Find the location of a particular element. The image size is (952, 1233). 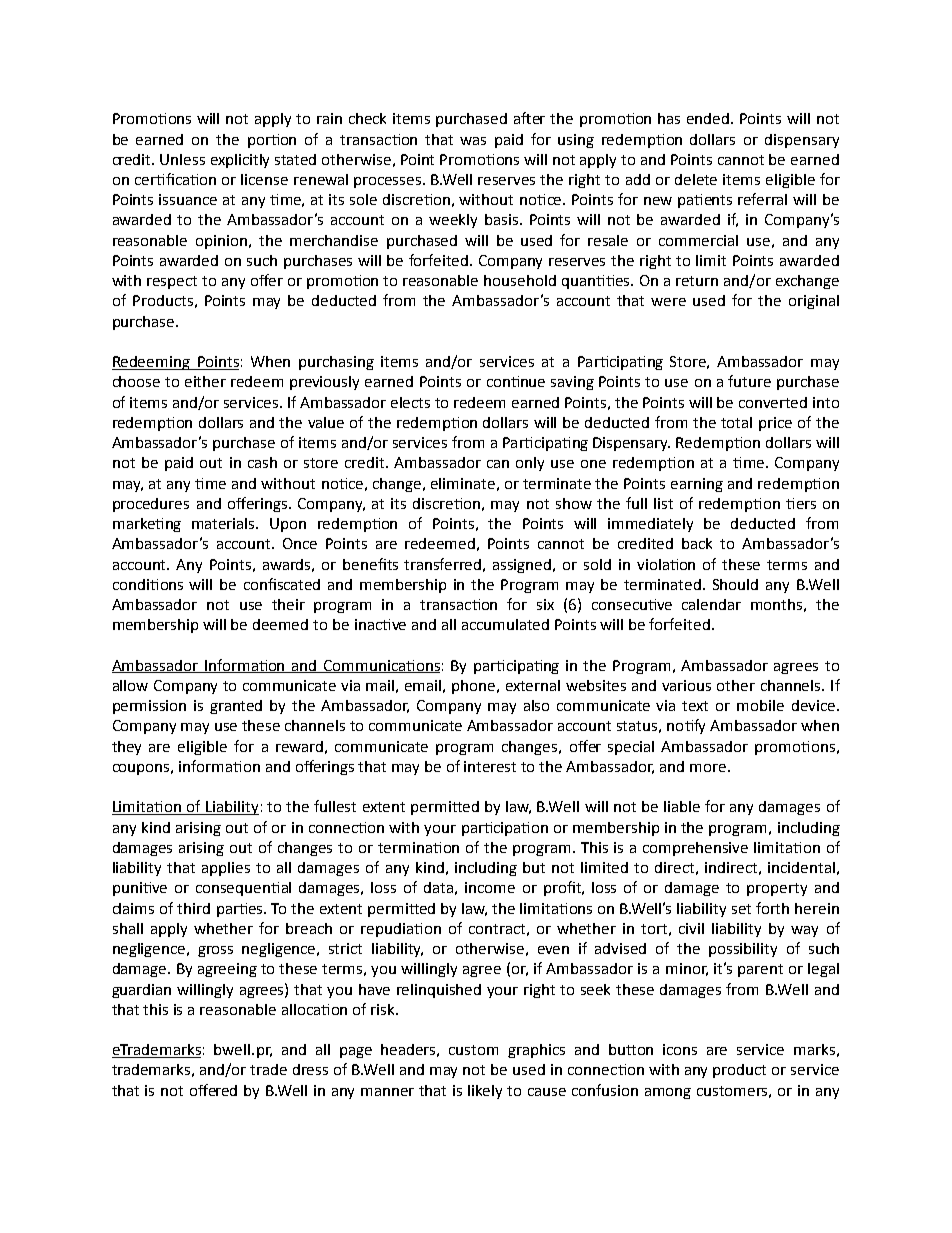

granted is located at coordinates (236, 707).
